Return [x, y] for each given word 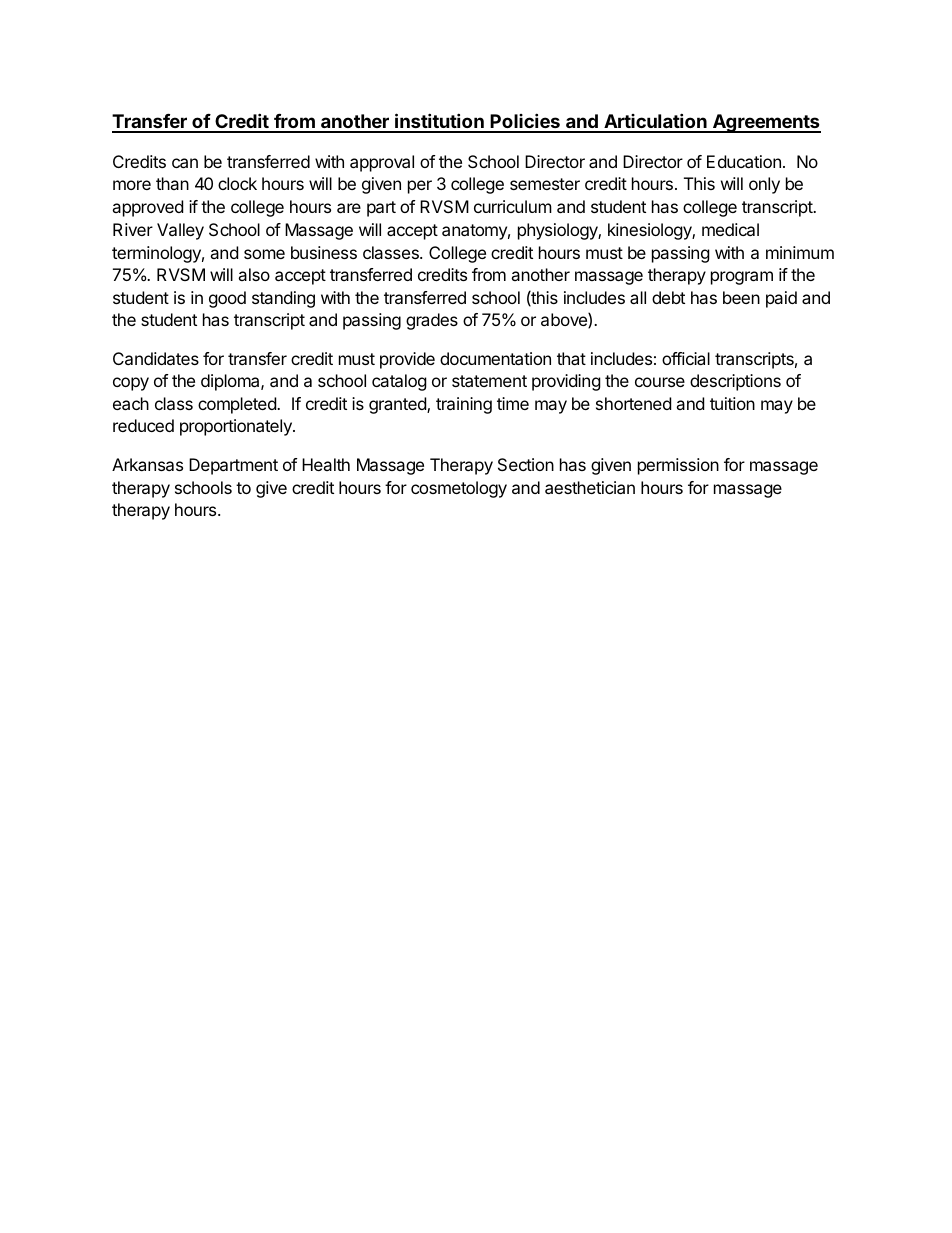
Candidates [156, 358]
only [764, 185]
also [254, 274]
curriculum [513, 206]
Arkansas [147, 464]
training [464, 405]
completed [238, 405]
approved [147, 208]
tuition [732, 403]
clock [237, 183]
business [324, 252]
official [686, 358]
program [742, 278]
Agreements [766, 123]
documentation [495, 358]
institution [439, 122]
